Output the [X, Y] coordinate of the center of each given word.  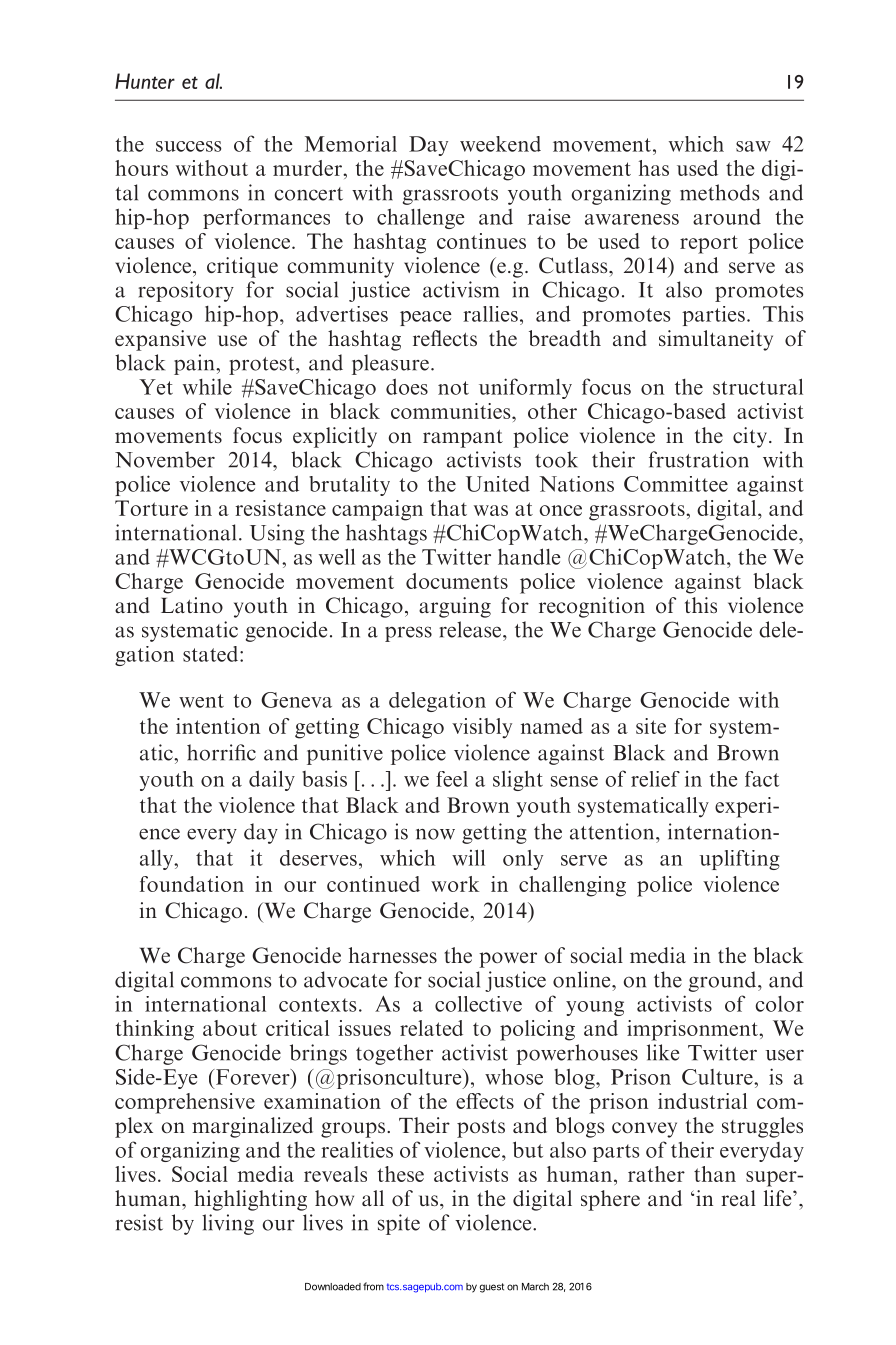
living [228, 1224]
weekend [500, 144]
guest [491, 1288]
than [715, 1174]
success [188, 146]
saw [753, 146]
